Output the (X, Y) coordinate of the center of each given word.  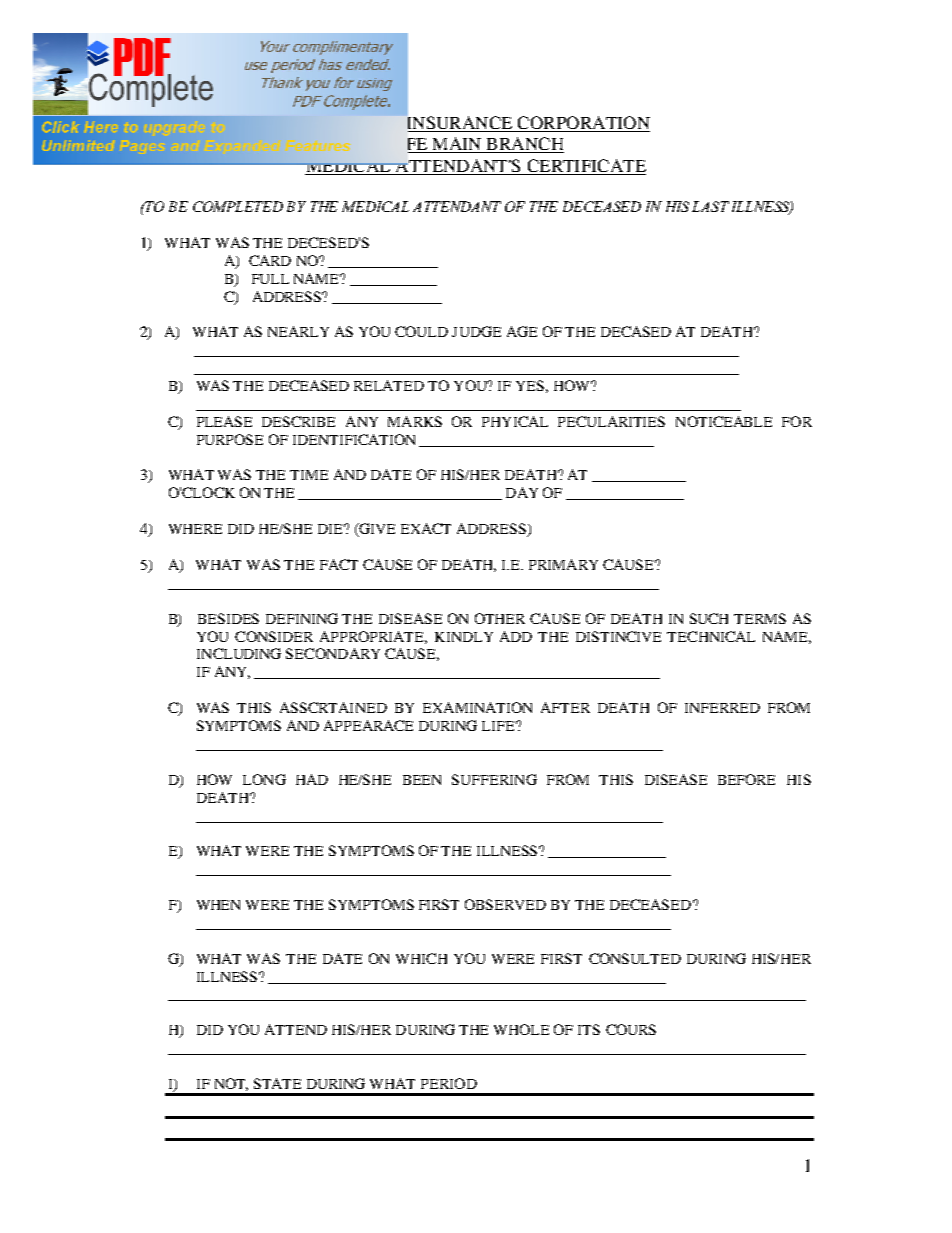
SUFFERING (494, 779)
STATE (277, 1083)
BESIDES (228, 618)
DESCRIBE (298, 421)
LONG (264, 779)
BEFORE (746, 779)
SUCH (709, 618)
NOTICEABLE (724, 421)
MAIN (457, 145)
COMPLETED (238, 206)
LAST (710, 206)
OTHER (500, 618)
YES (530, 385)
